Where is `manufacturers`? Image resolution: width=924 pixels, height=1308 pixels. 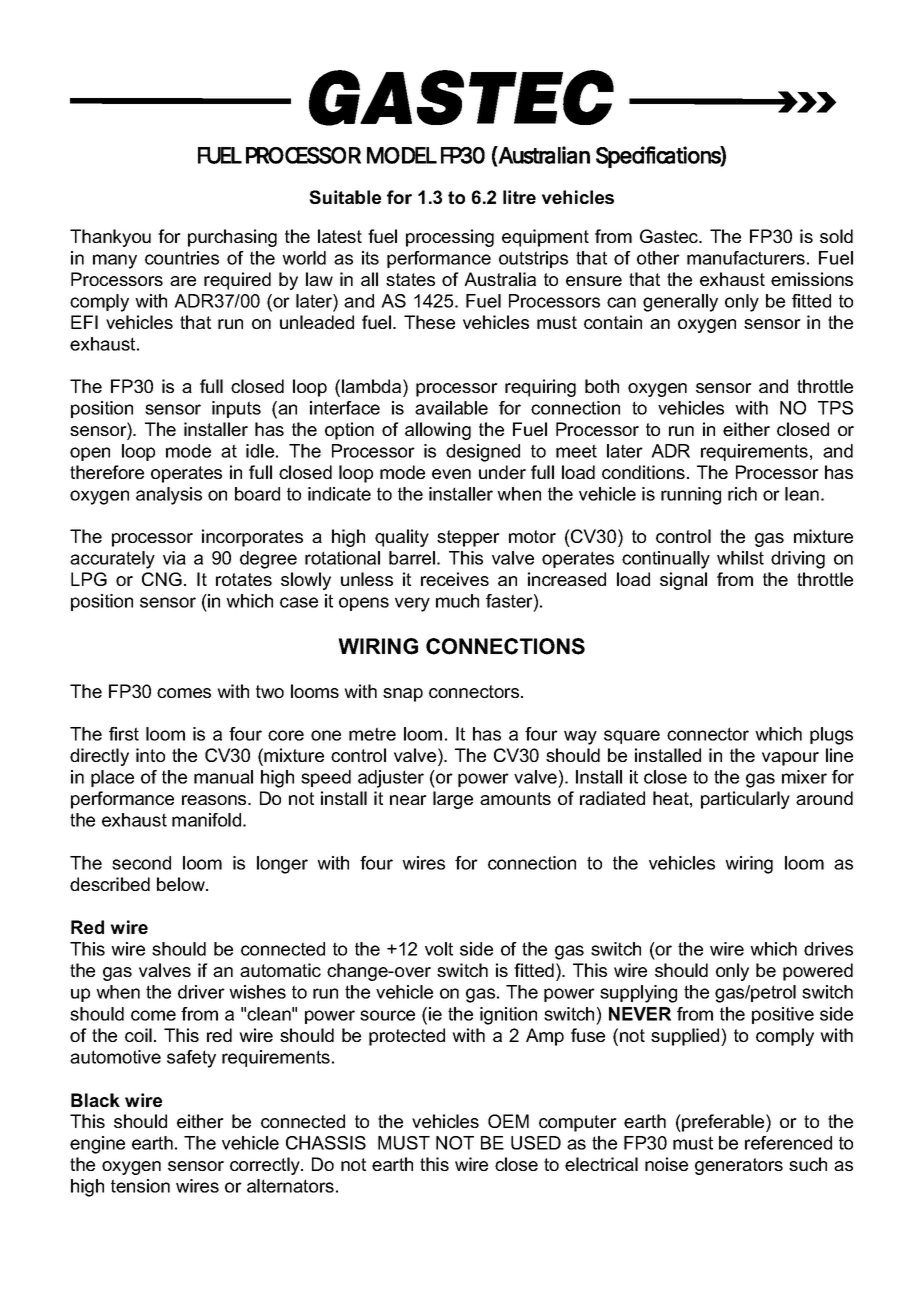 manufacturers is located at coordinates (746, 258).
